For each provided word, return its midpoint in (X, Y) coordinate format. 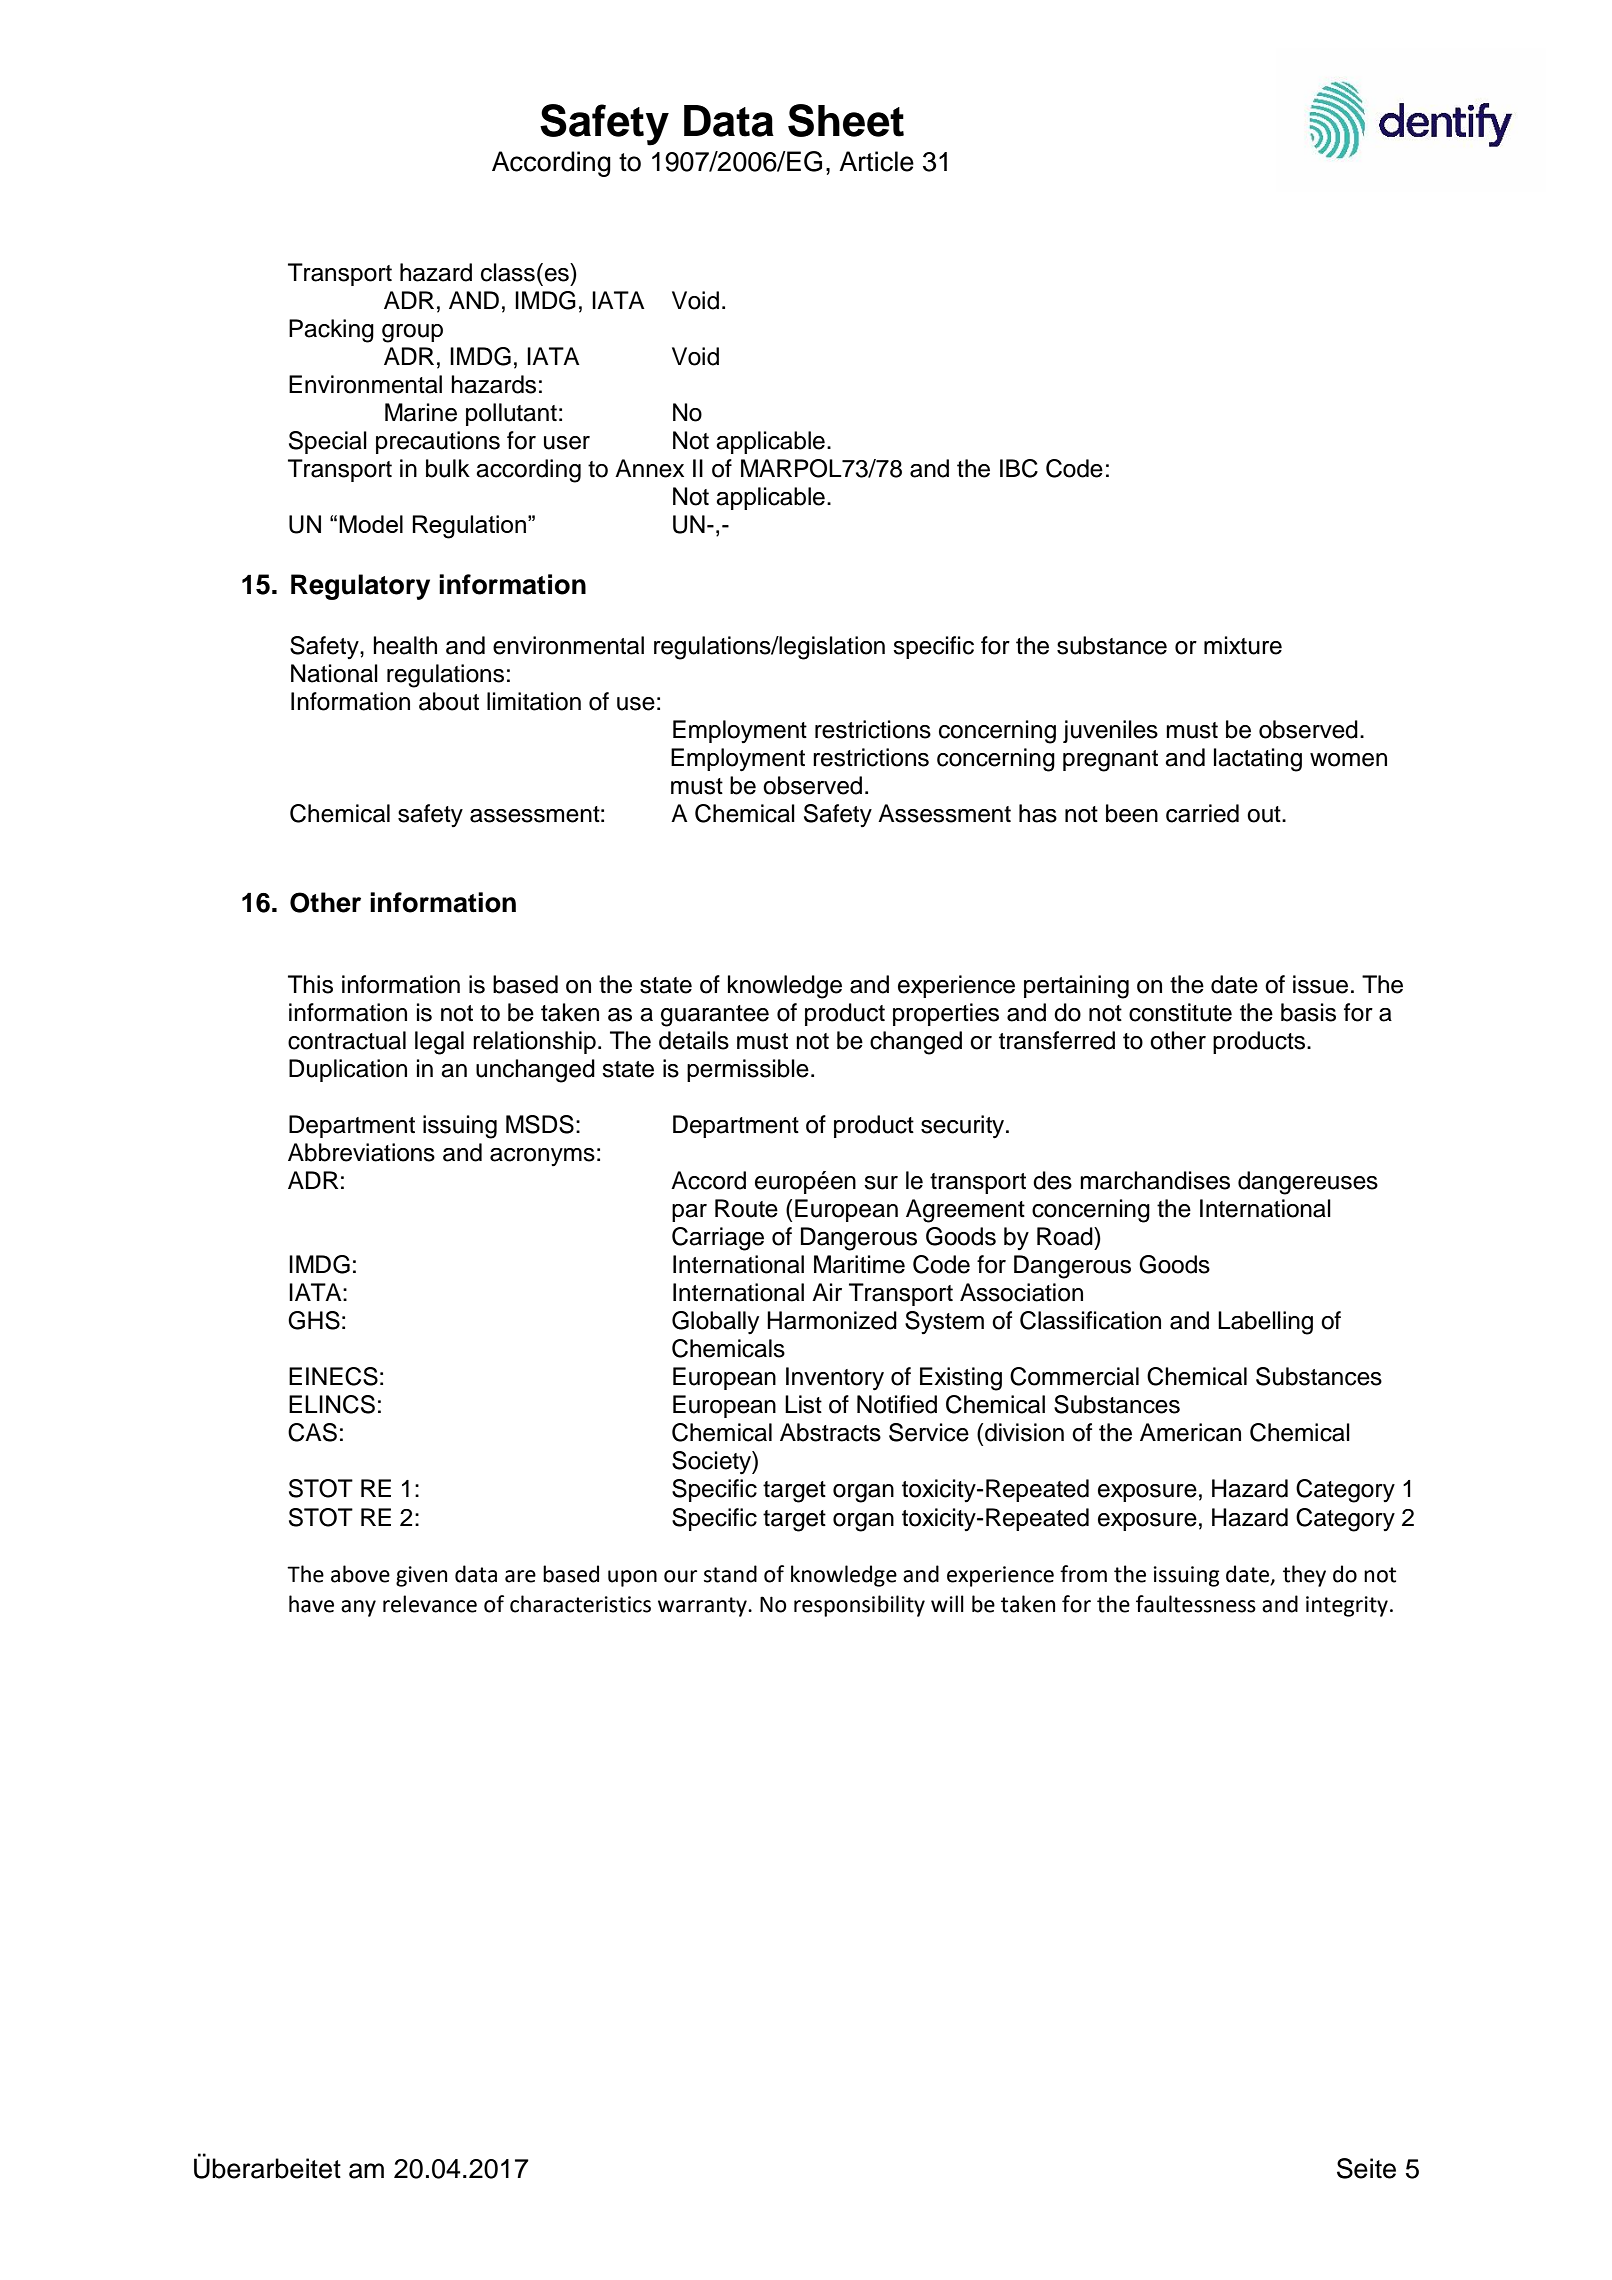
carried (1202, 813)
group (412, 333)
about (449, 701)
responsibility (859, 1606)
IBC (1019, 468)
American (1190, 1432)
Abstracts (830, 1432)
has (1038, 813)
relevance (430, 1604)
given (421, 1576)
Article (876, 161)
